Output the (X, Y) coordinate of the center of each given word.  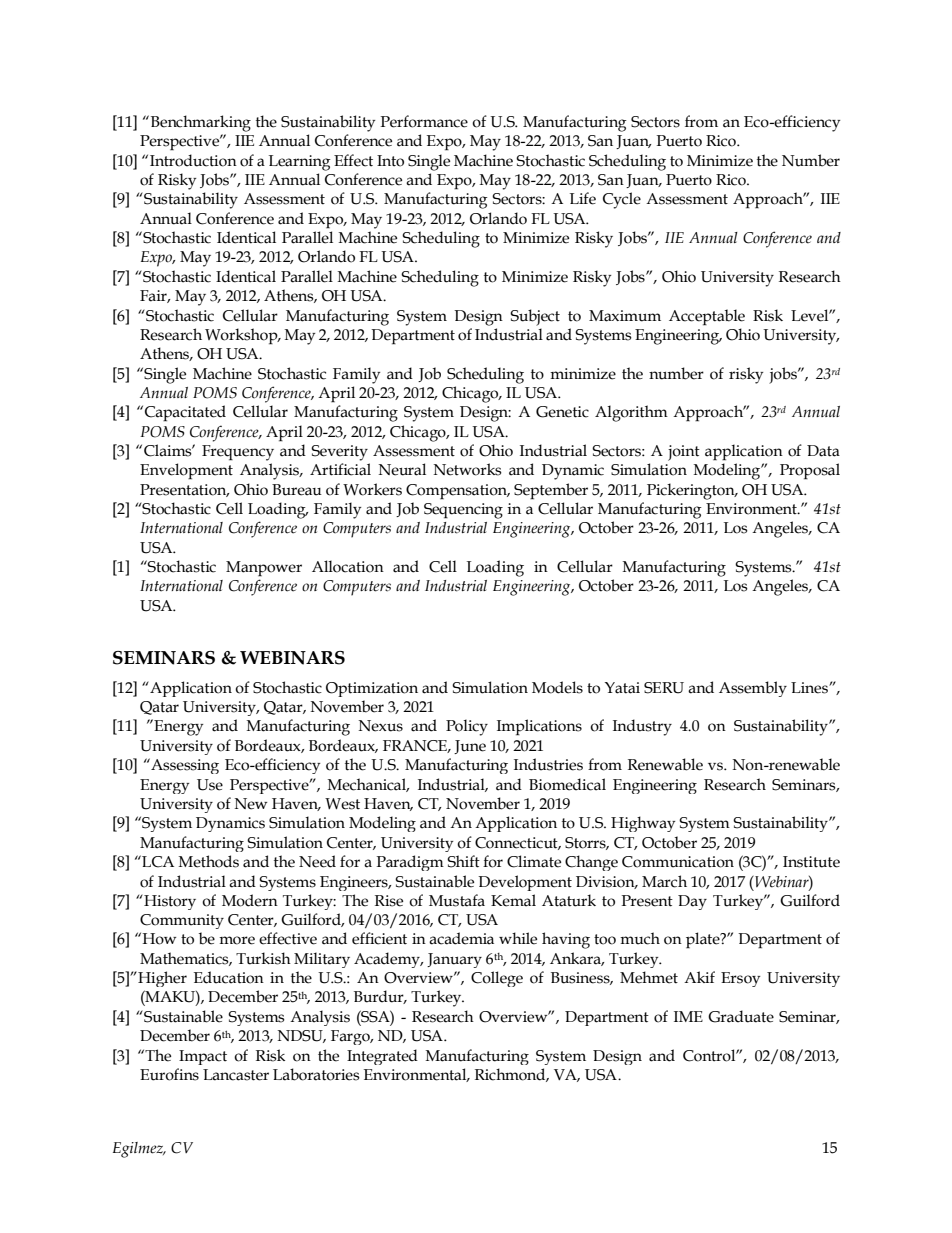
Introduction (193, 160)
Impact (203, 1057)
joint (684, 453)
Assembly (753, 689)
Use (210, 785)
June (470, 747)
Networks (468, 469)
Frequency (238, 453)
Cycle (622, 200)
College (497, 979)
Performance (424, 121)
